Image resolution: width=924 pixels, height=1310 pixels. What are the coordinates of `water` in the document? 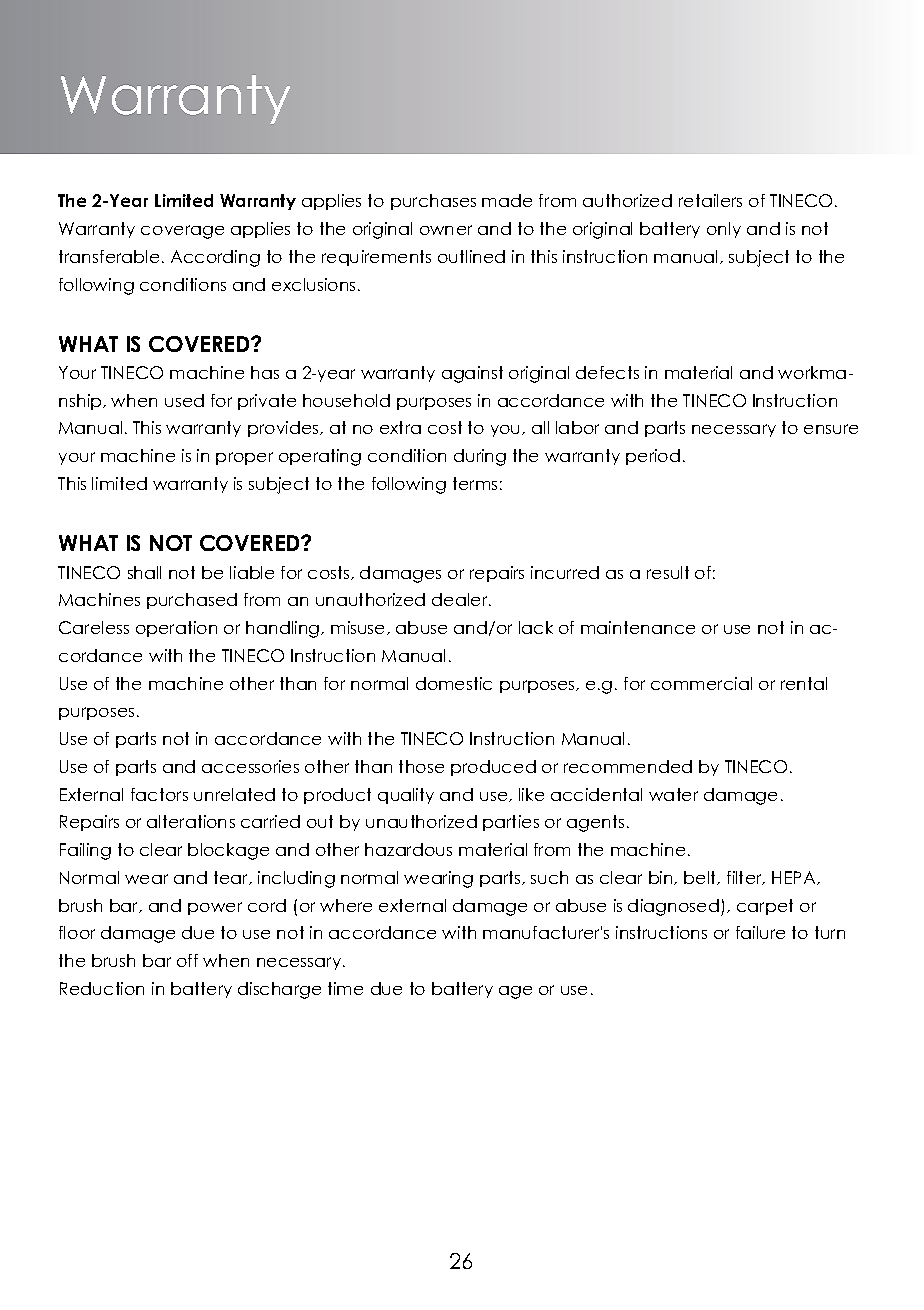 It's located at (673, 794).
